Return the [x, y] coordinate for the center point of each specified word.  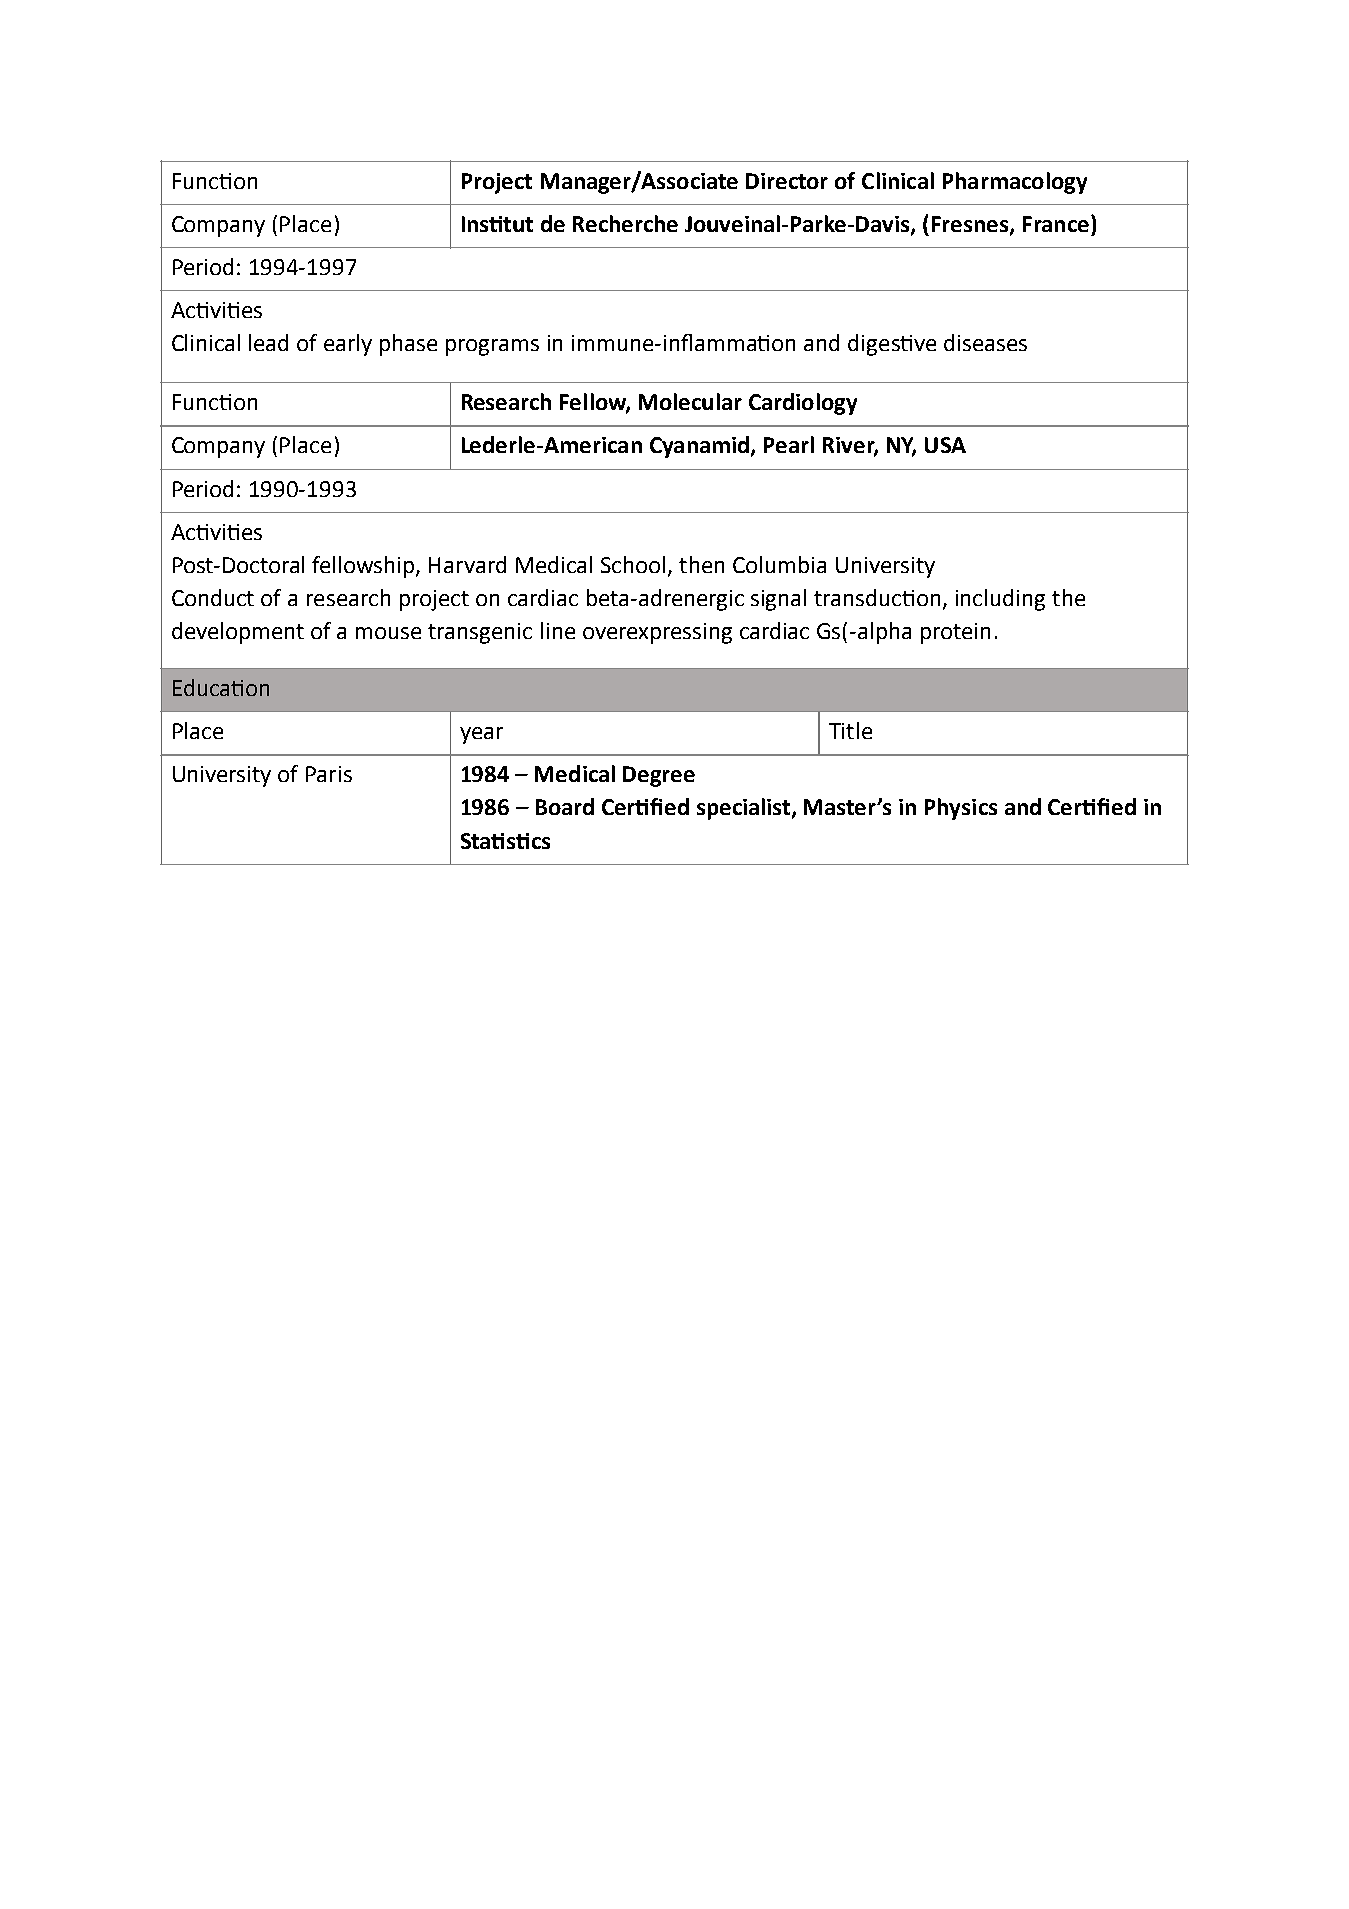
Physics [961, 809]
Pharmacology [1015, 183]
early [348, 345]
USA [945, 445]
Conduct [213, 597]
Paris [329, 774]
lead [268, 342]
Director [787, 181]
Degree [659, 776]
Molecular [690, 401]
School [633, 564]
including [1000, 600]
